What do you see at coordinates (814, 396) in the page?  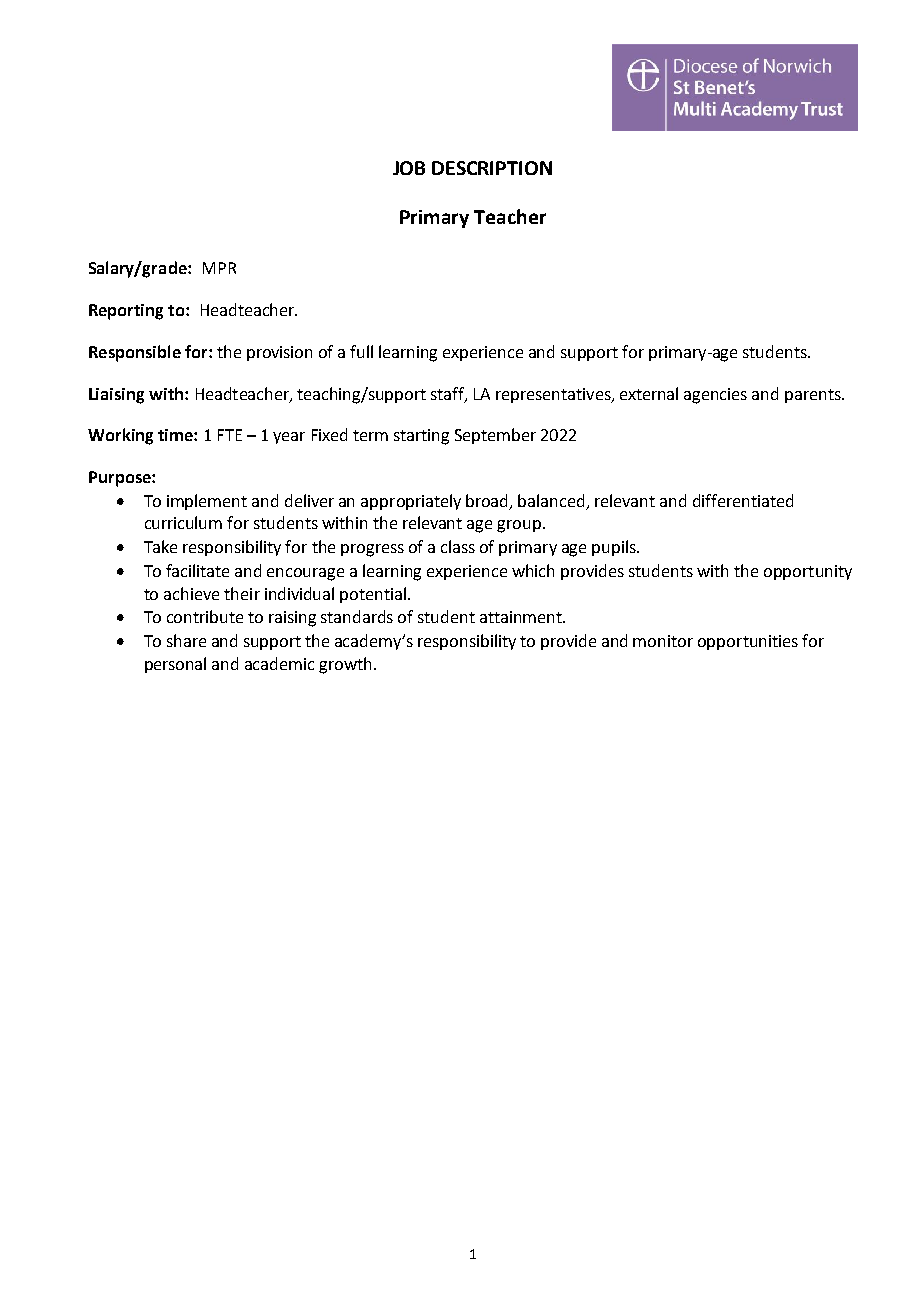 I see `parents` at bounding box center [814, 396].
